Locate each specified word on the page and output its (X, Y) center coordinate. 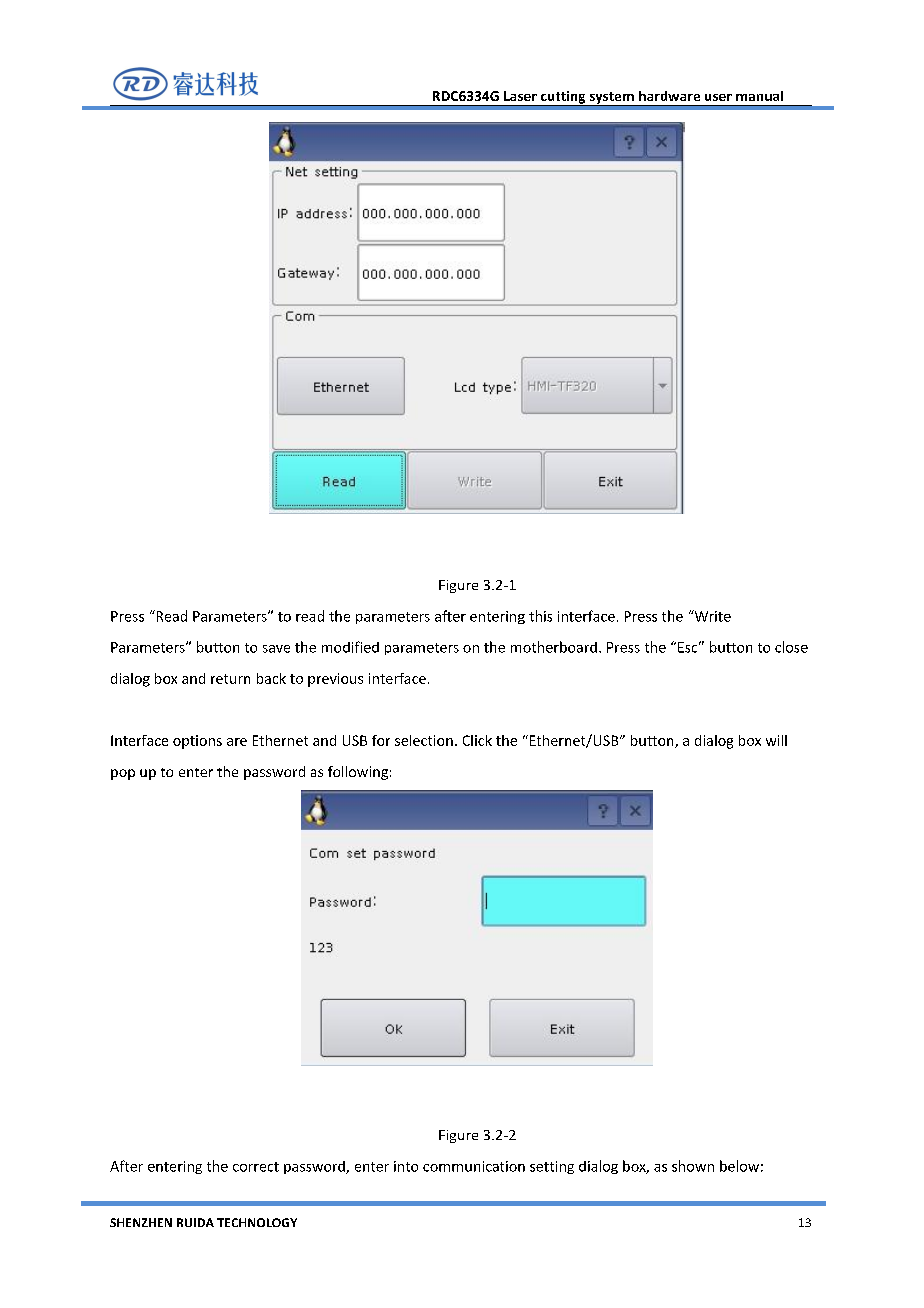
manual (759, 96)
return (230, 679)
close (791, 647)
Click (477, 740)
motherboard (554, 647)
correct (256, 1167)
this (540, 616)
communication (474, 1166)
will (776, 740)
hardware (669, 96)
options (197, 742)
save (276, 649)
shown (693, 1166)
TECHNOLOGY (257, 1222)
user (718, 97)
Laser (520, 96)
